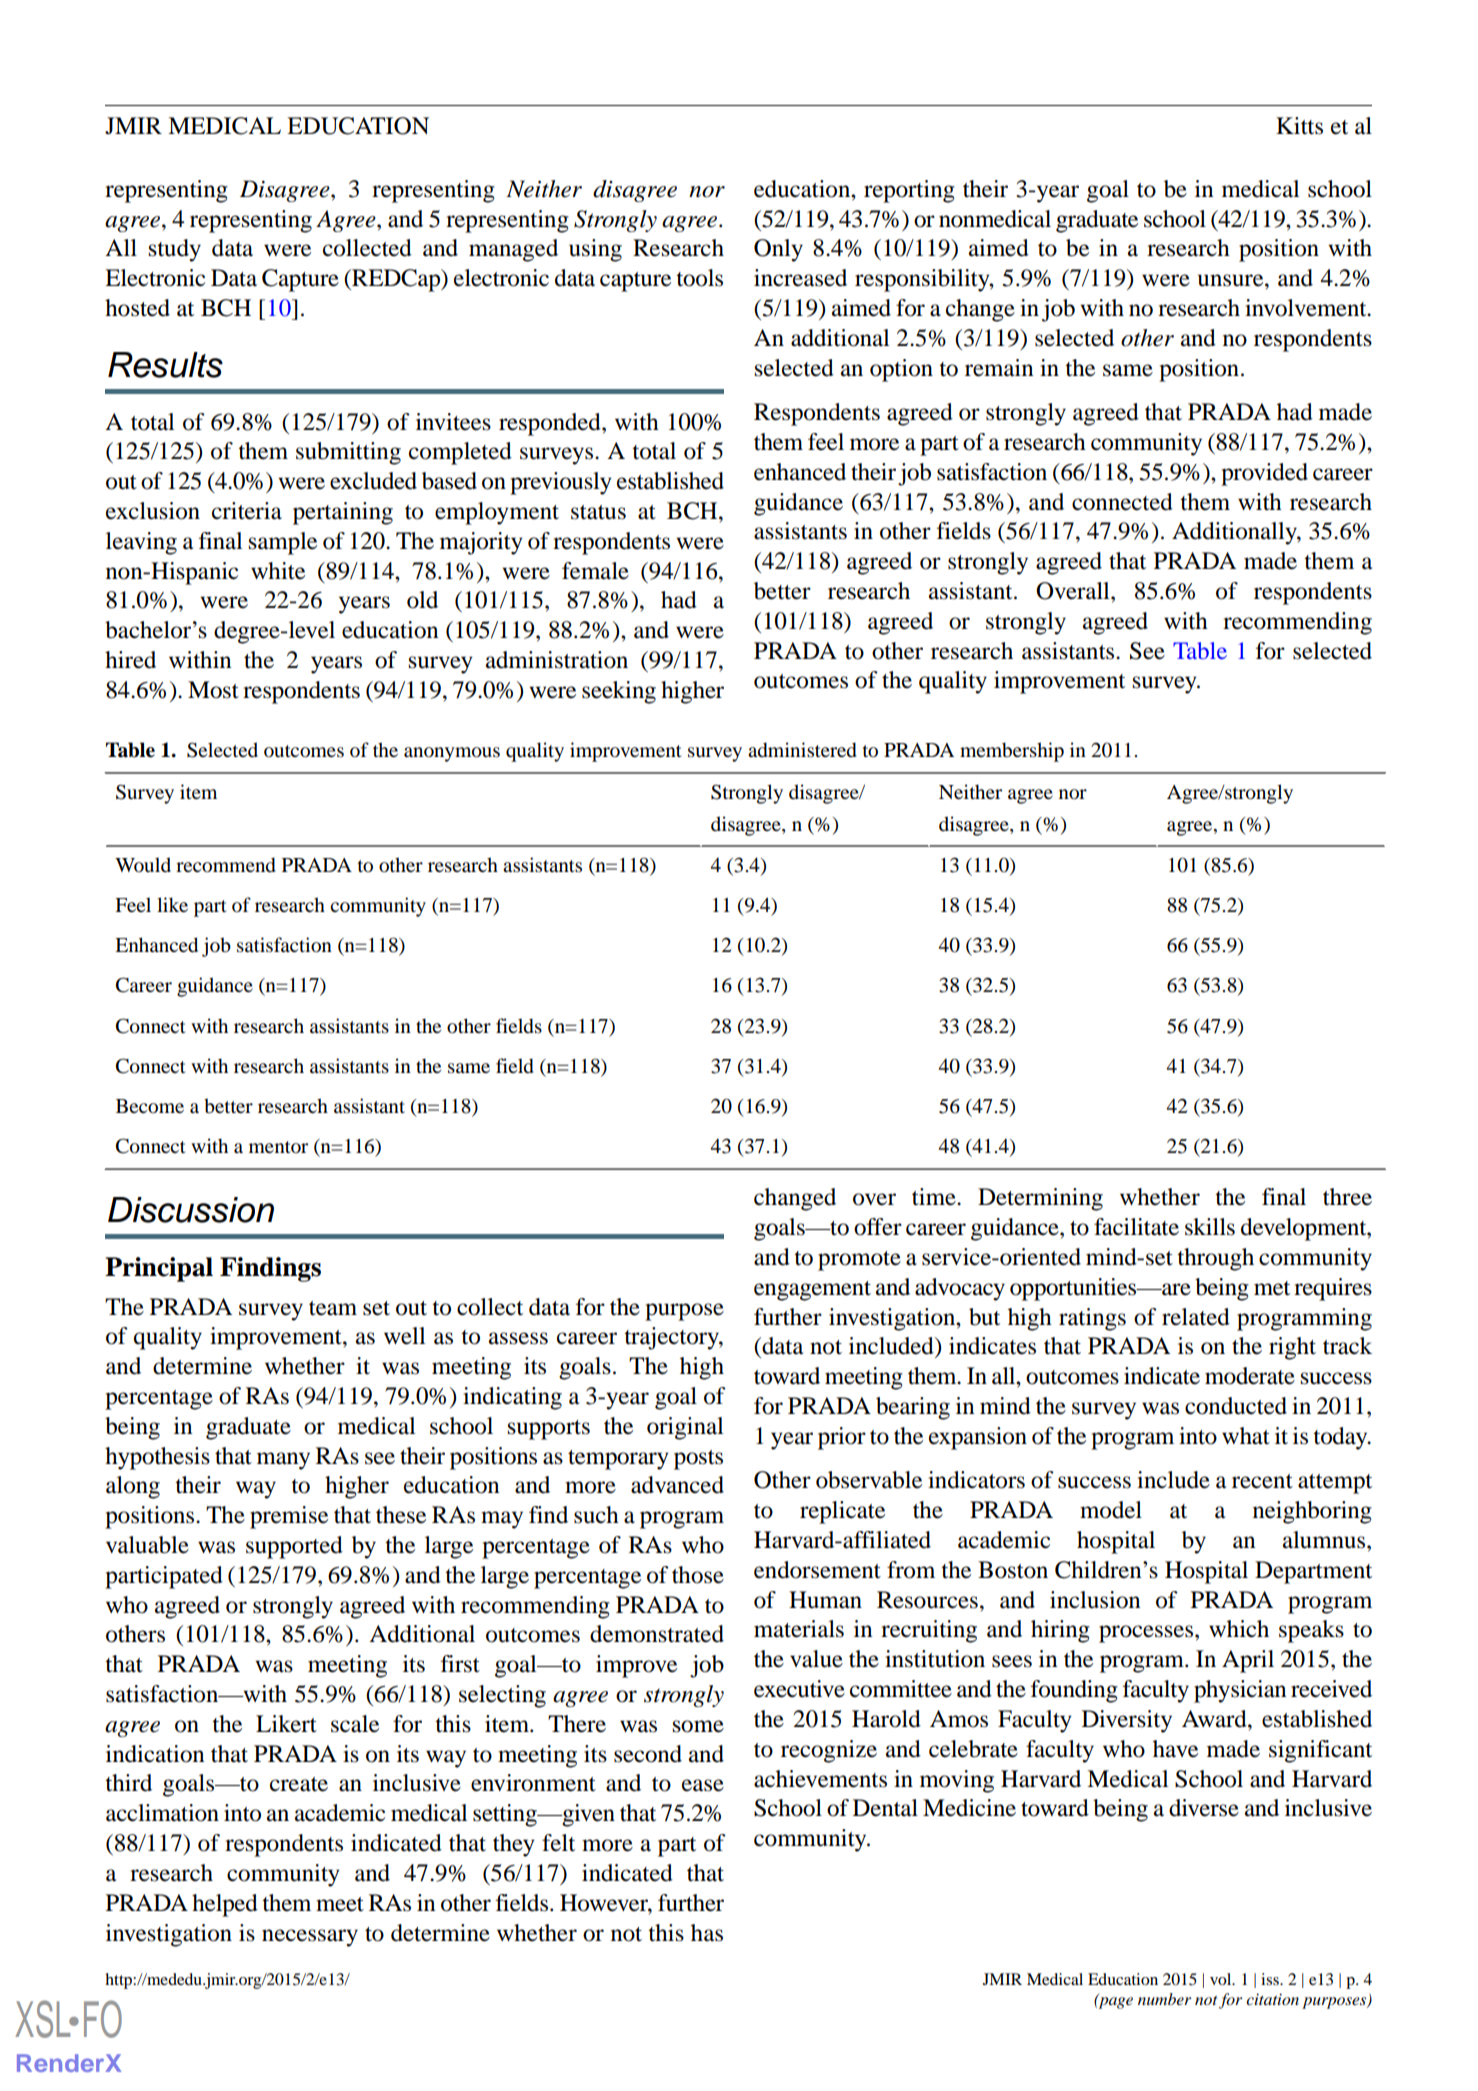 The height and width of the screenshot is (2091, 1478). Describe the element at coordinates (1210, 1227) in the screenshot. I see `skills` at that location.
